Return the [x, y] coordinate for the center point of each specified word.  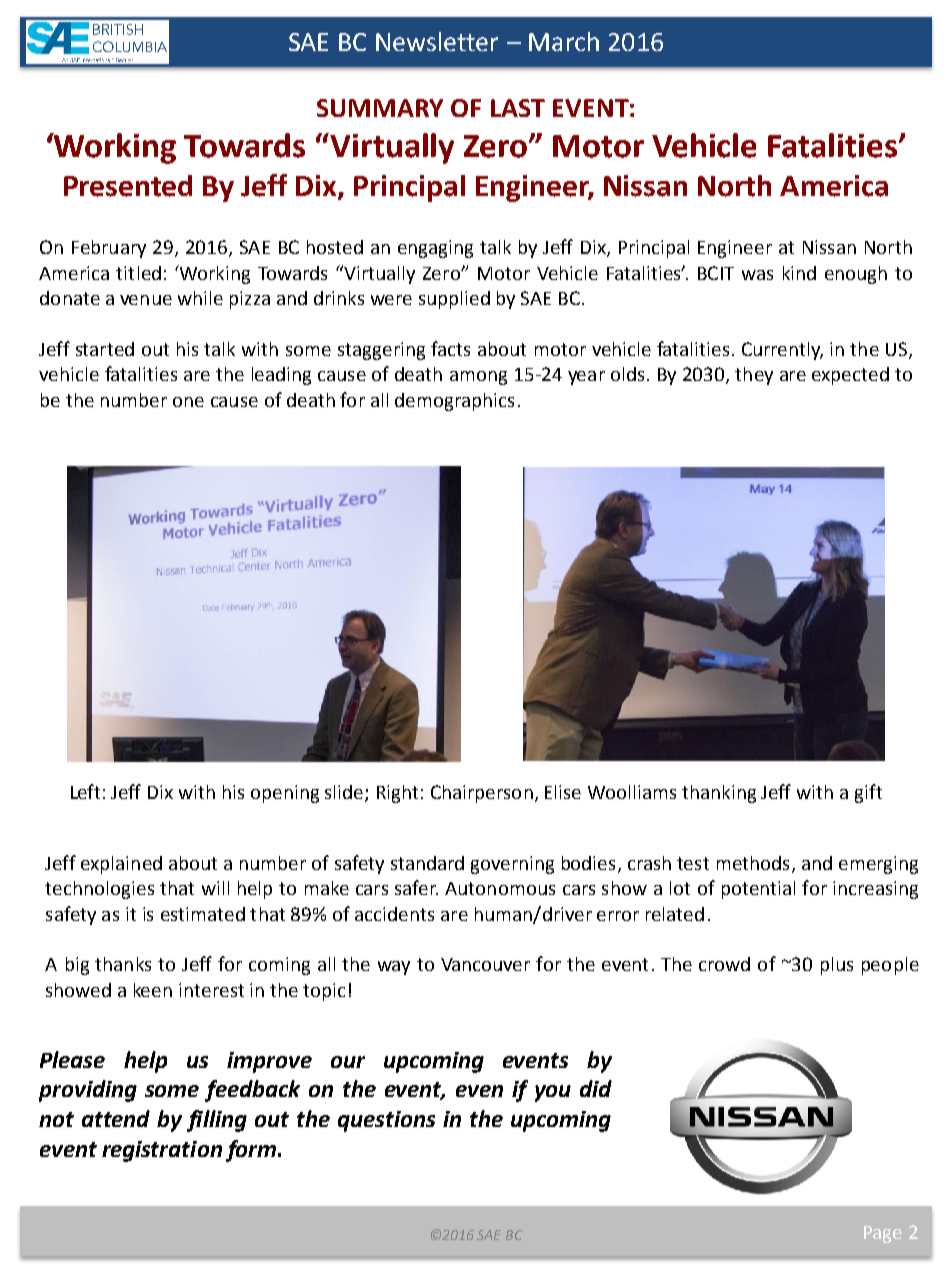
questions [386, 1121]
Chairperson [482, 794]
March [564, 41]
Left [85, 791]
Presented [128, 186]
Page [883, 1234]
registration [162, 1151]
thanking [719, 794]
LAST [518, 108]
